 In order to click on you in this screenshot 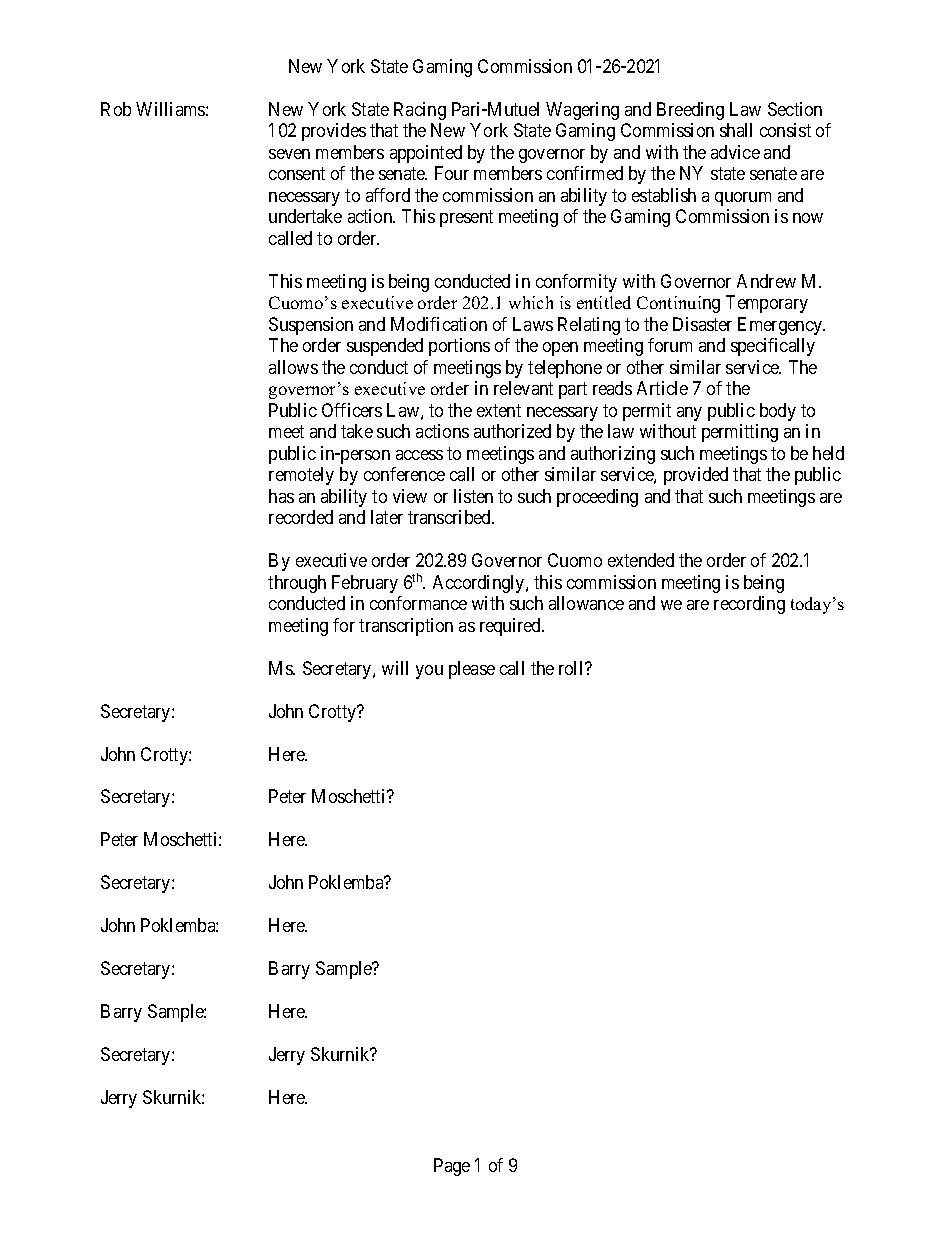, I will do `click(429, 672)`.
